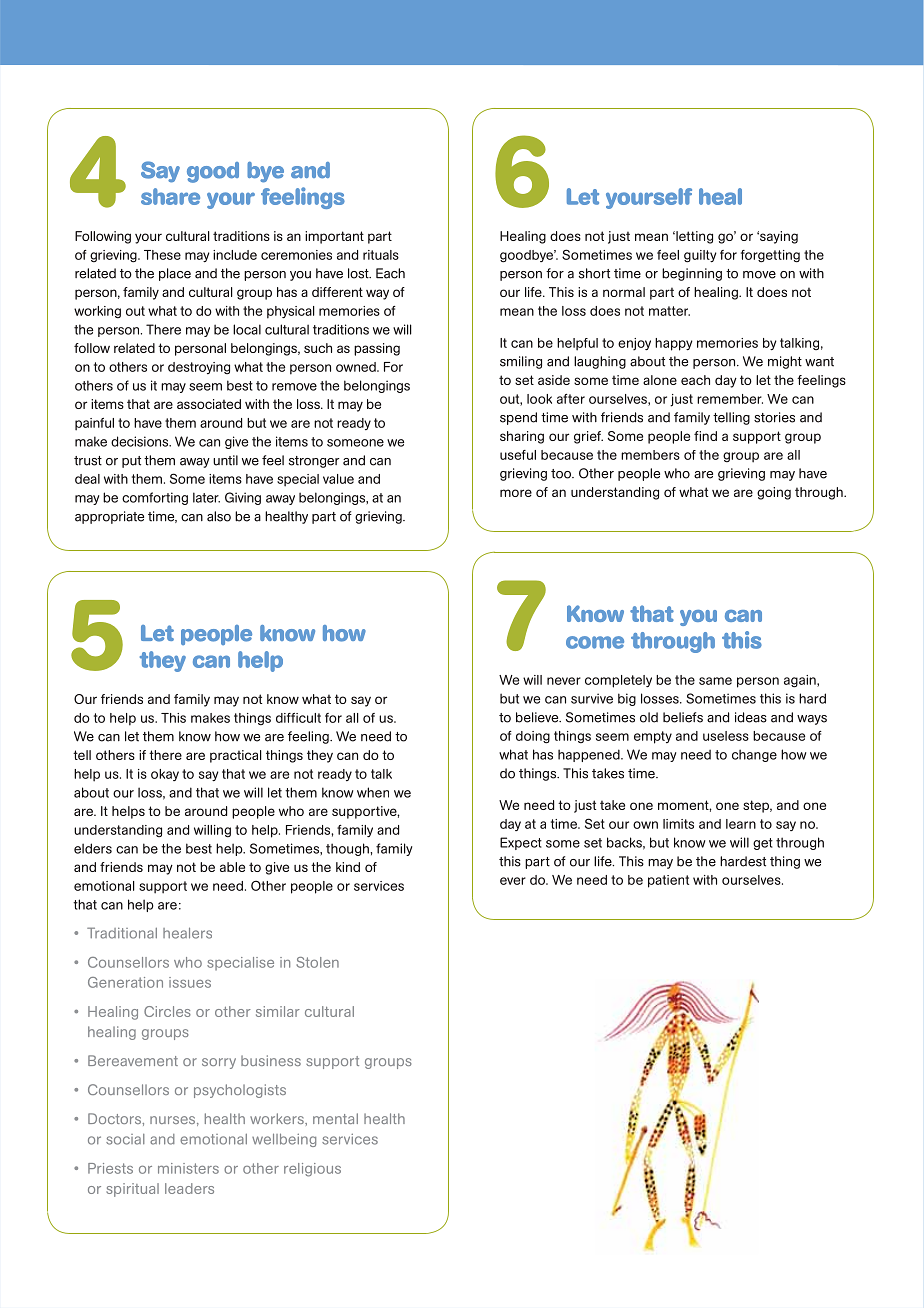  Describe the element at coordinates (705, 436) in the screenshot. I see `find` at that location.
